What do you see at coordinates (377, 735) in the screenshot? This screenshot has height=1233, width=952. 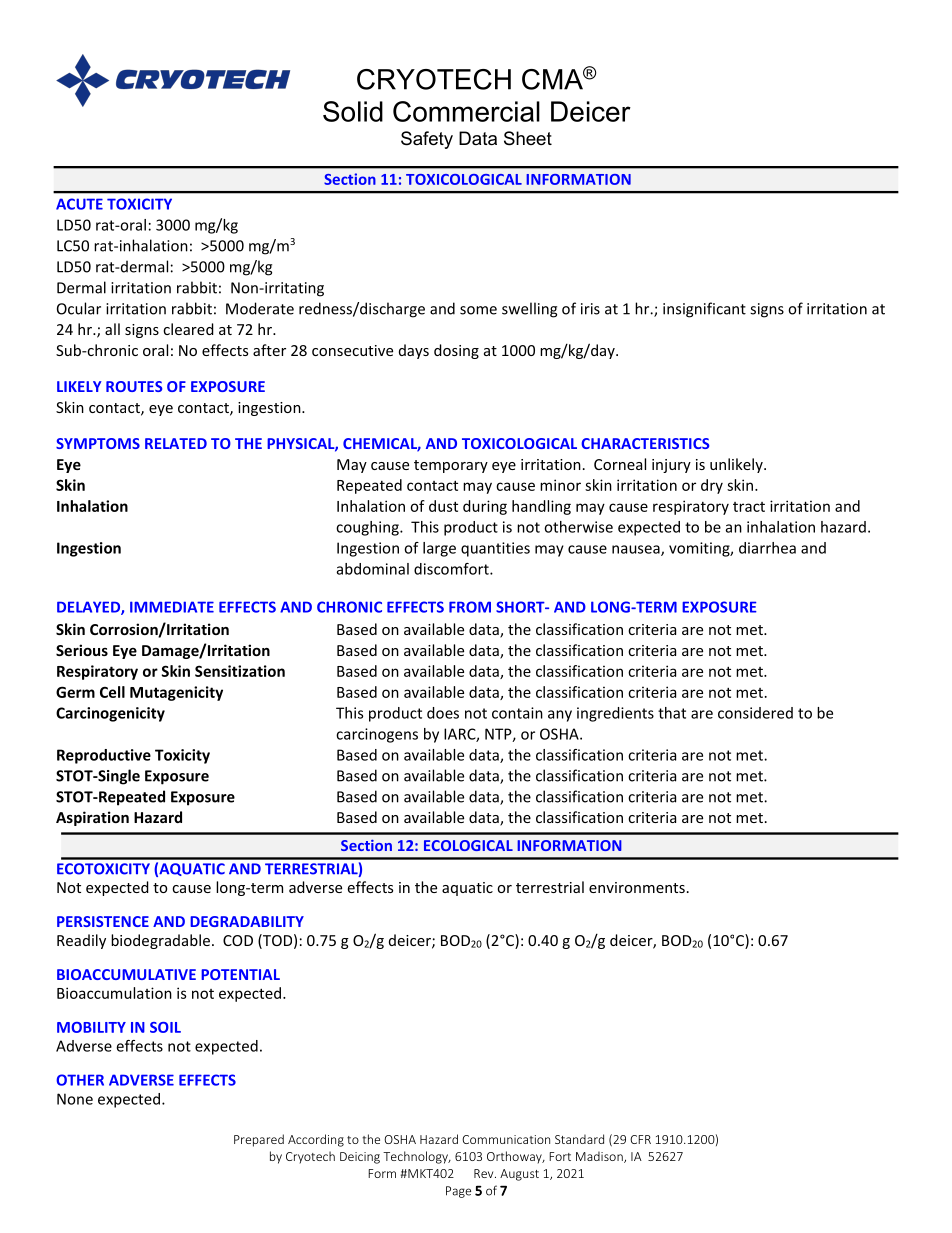 I see `carcinogens` at bounding box center [377, 735].
